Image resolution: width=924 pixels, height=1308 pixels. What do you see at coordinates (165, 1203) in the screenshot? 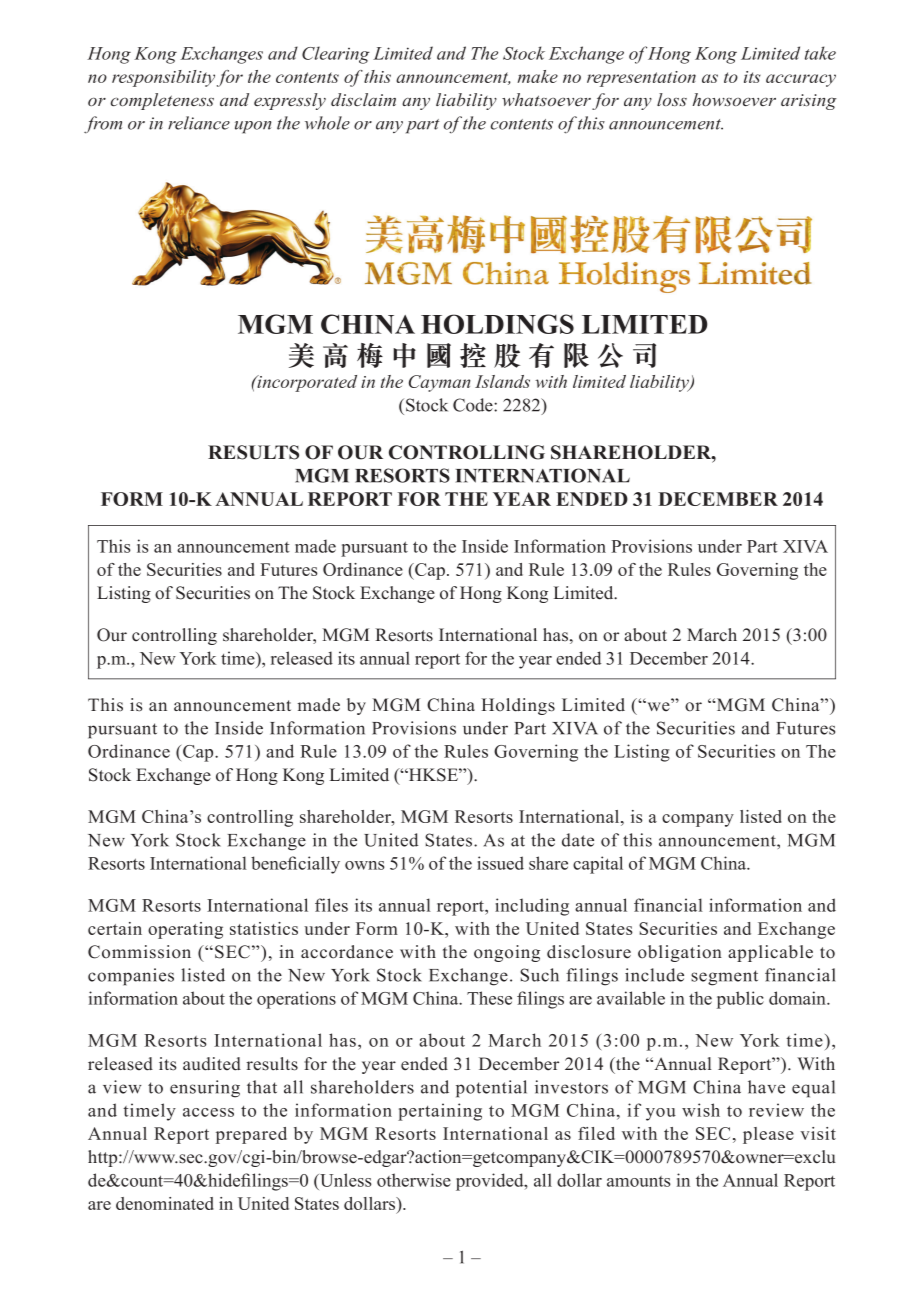
I see `denominated` at bounding box center [165, 1203].
